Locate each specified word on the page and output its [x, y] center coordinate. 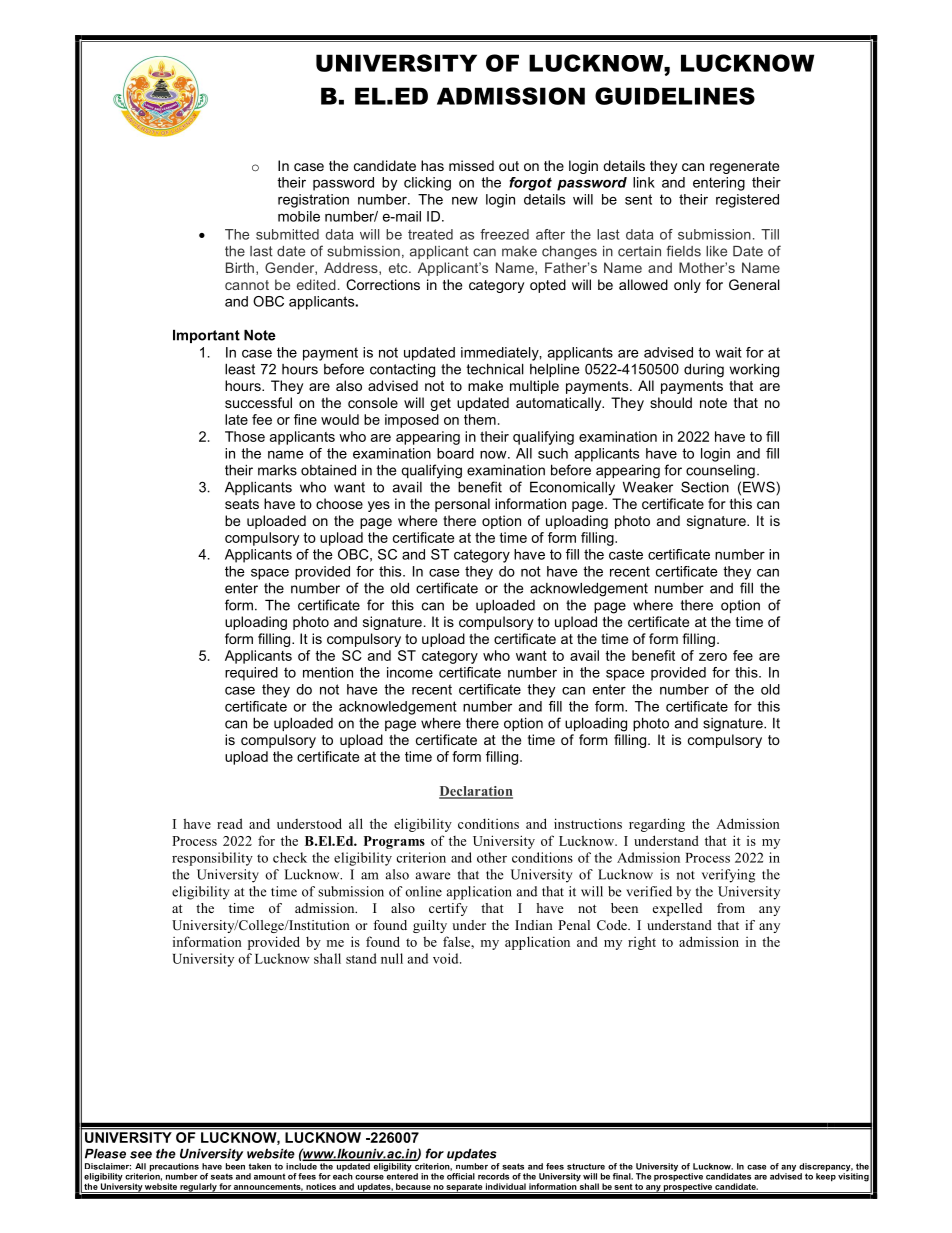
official [461, 1176]
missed [471, 165]
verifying [728, 876]
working [754, 371]
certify [448, 909]
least [240, 369]
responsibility [212, 859]
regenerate [744, 167]
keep [826, 1176]
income [410, 672]
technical [495, 369]
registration [313, 201]
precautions [173, 1168]
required [251, 674]
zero [713, 657]
